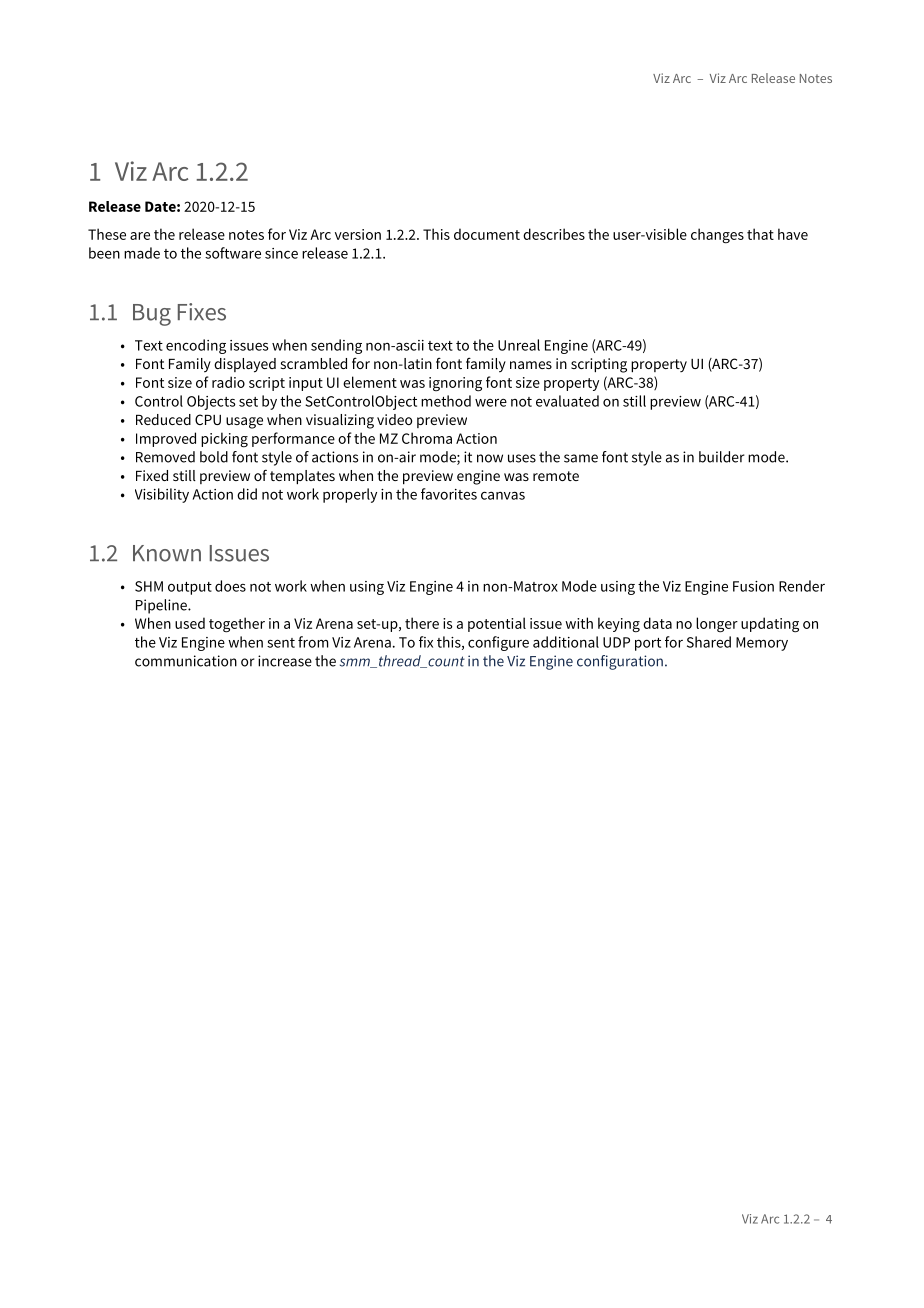 The height and width of the screenshot is (1308, 924). Describe the element at coordinates (487, 234) in the screenshot. I see `document` at that location.
